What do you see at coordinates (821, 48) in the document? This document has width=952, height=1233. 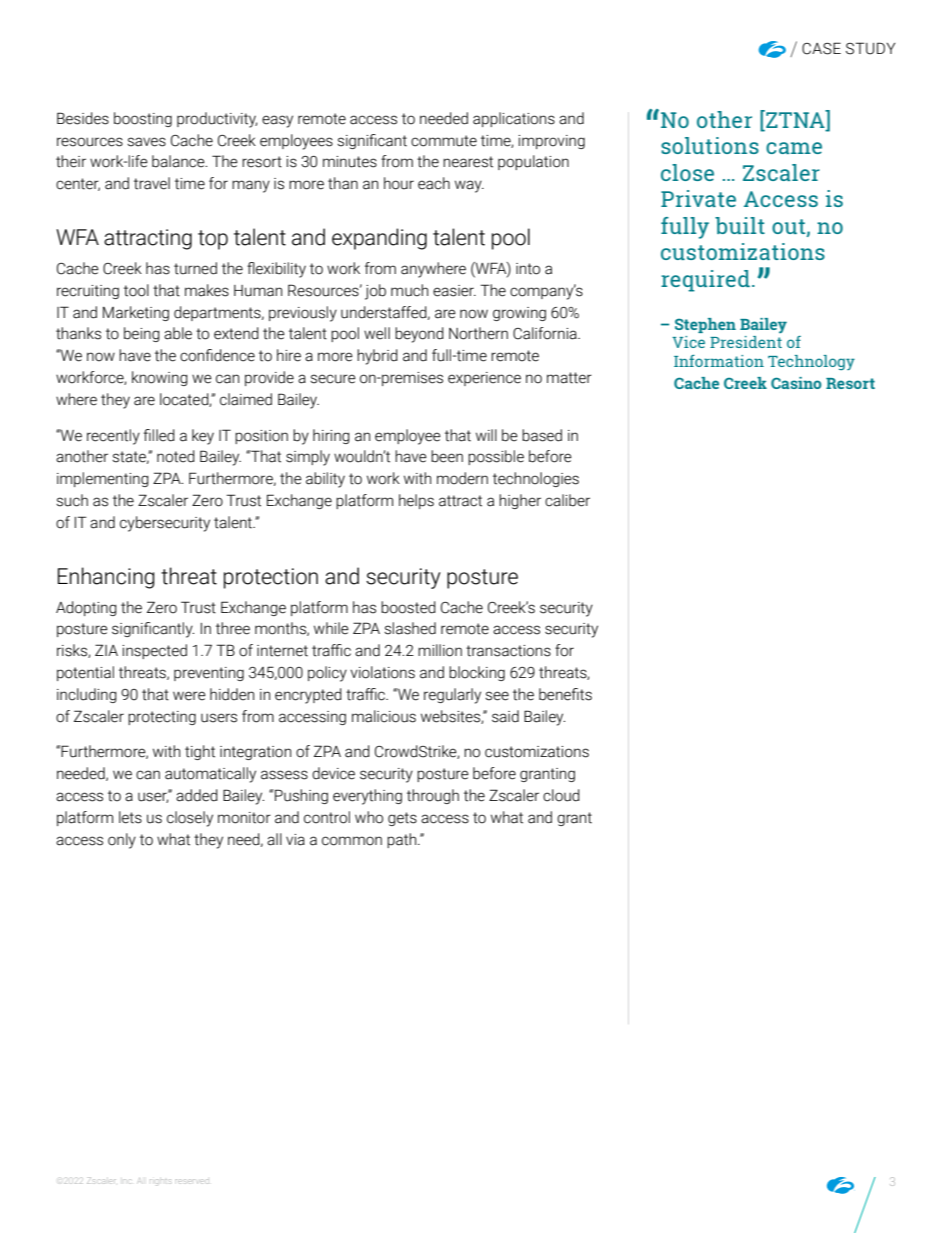 I see `CASE` at bounding box center [821, 48].
